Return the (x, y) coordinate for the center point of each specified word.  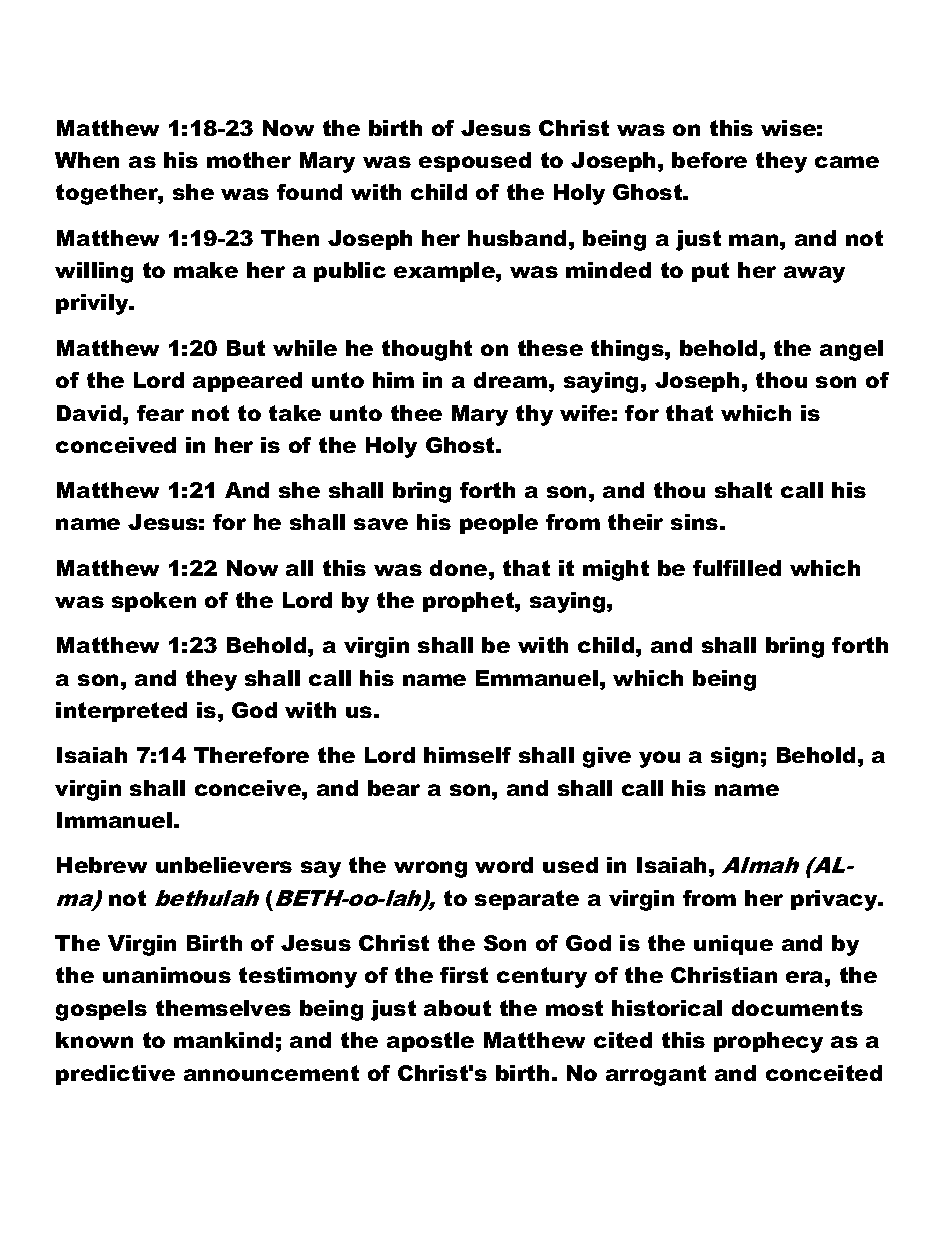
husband (517, 238)
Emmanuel (537, 678)
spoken (154, 602)
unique (733, 945)
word (504, 865)
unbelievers (224, 865)
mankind (223, 1040)
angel (851, 350)
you (659, 759)
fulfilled (737, 568)
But (246, 348)
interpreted (121, 712)
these (550, 348)
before (709, 160)
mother (249, 160)
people (499, 524)
